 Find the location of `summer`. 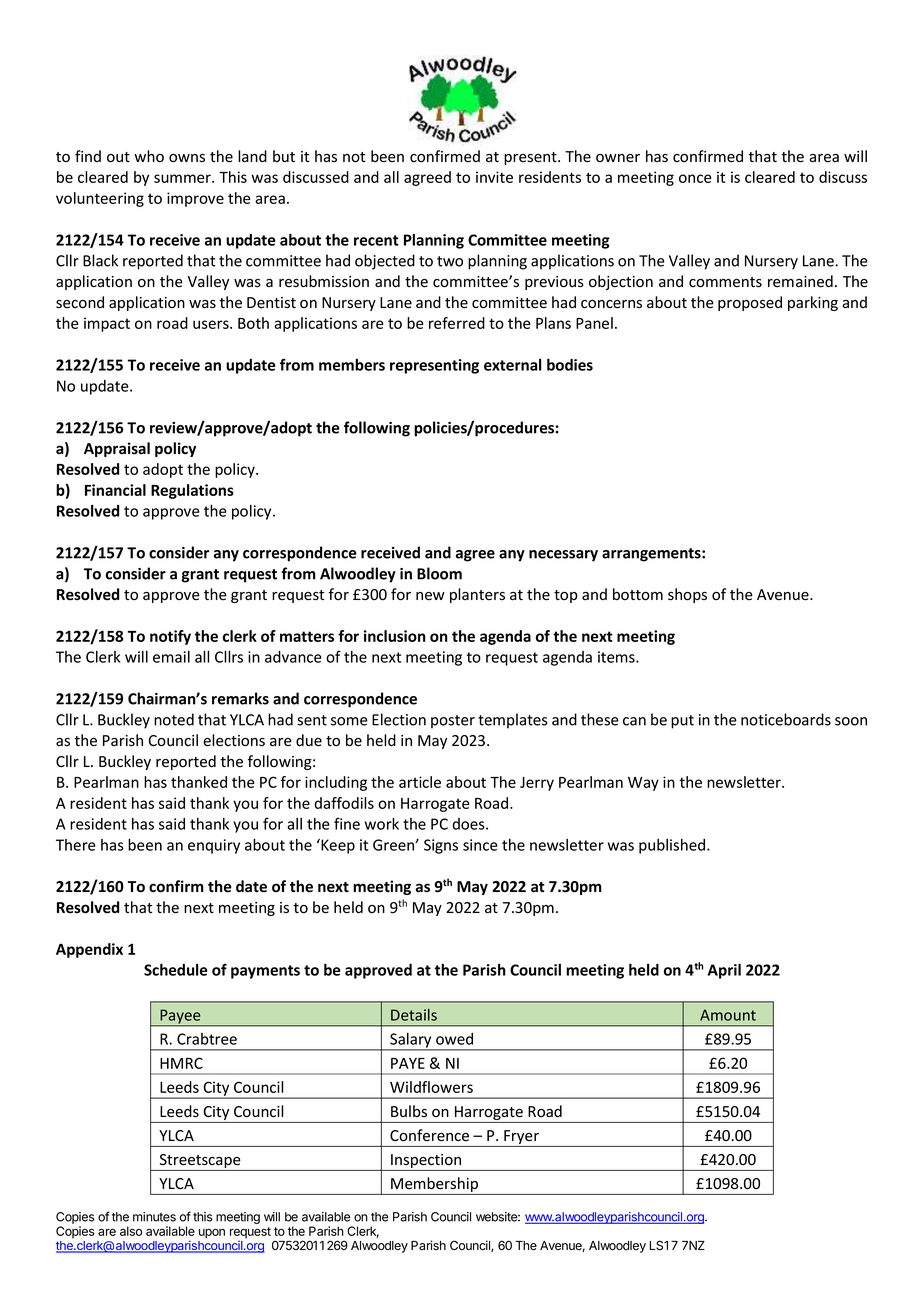

summer is located at coordinates (183, 178).
